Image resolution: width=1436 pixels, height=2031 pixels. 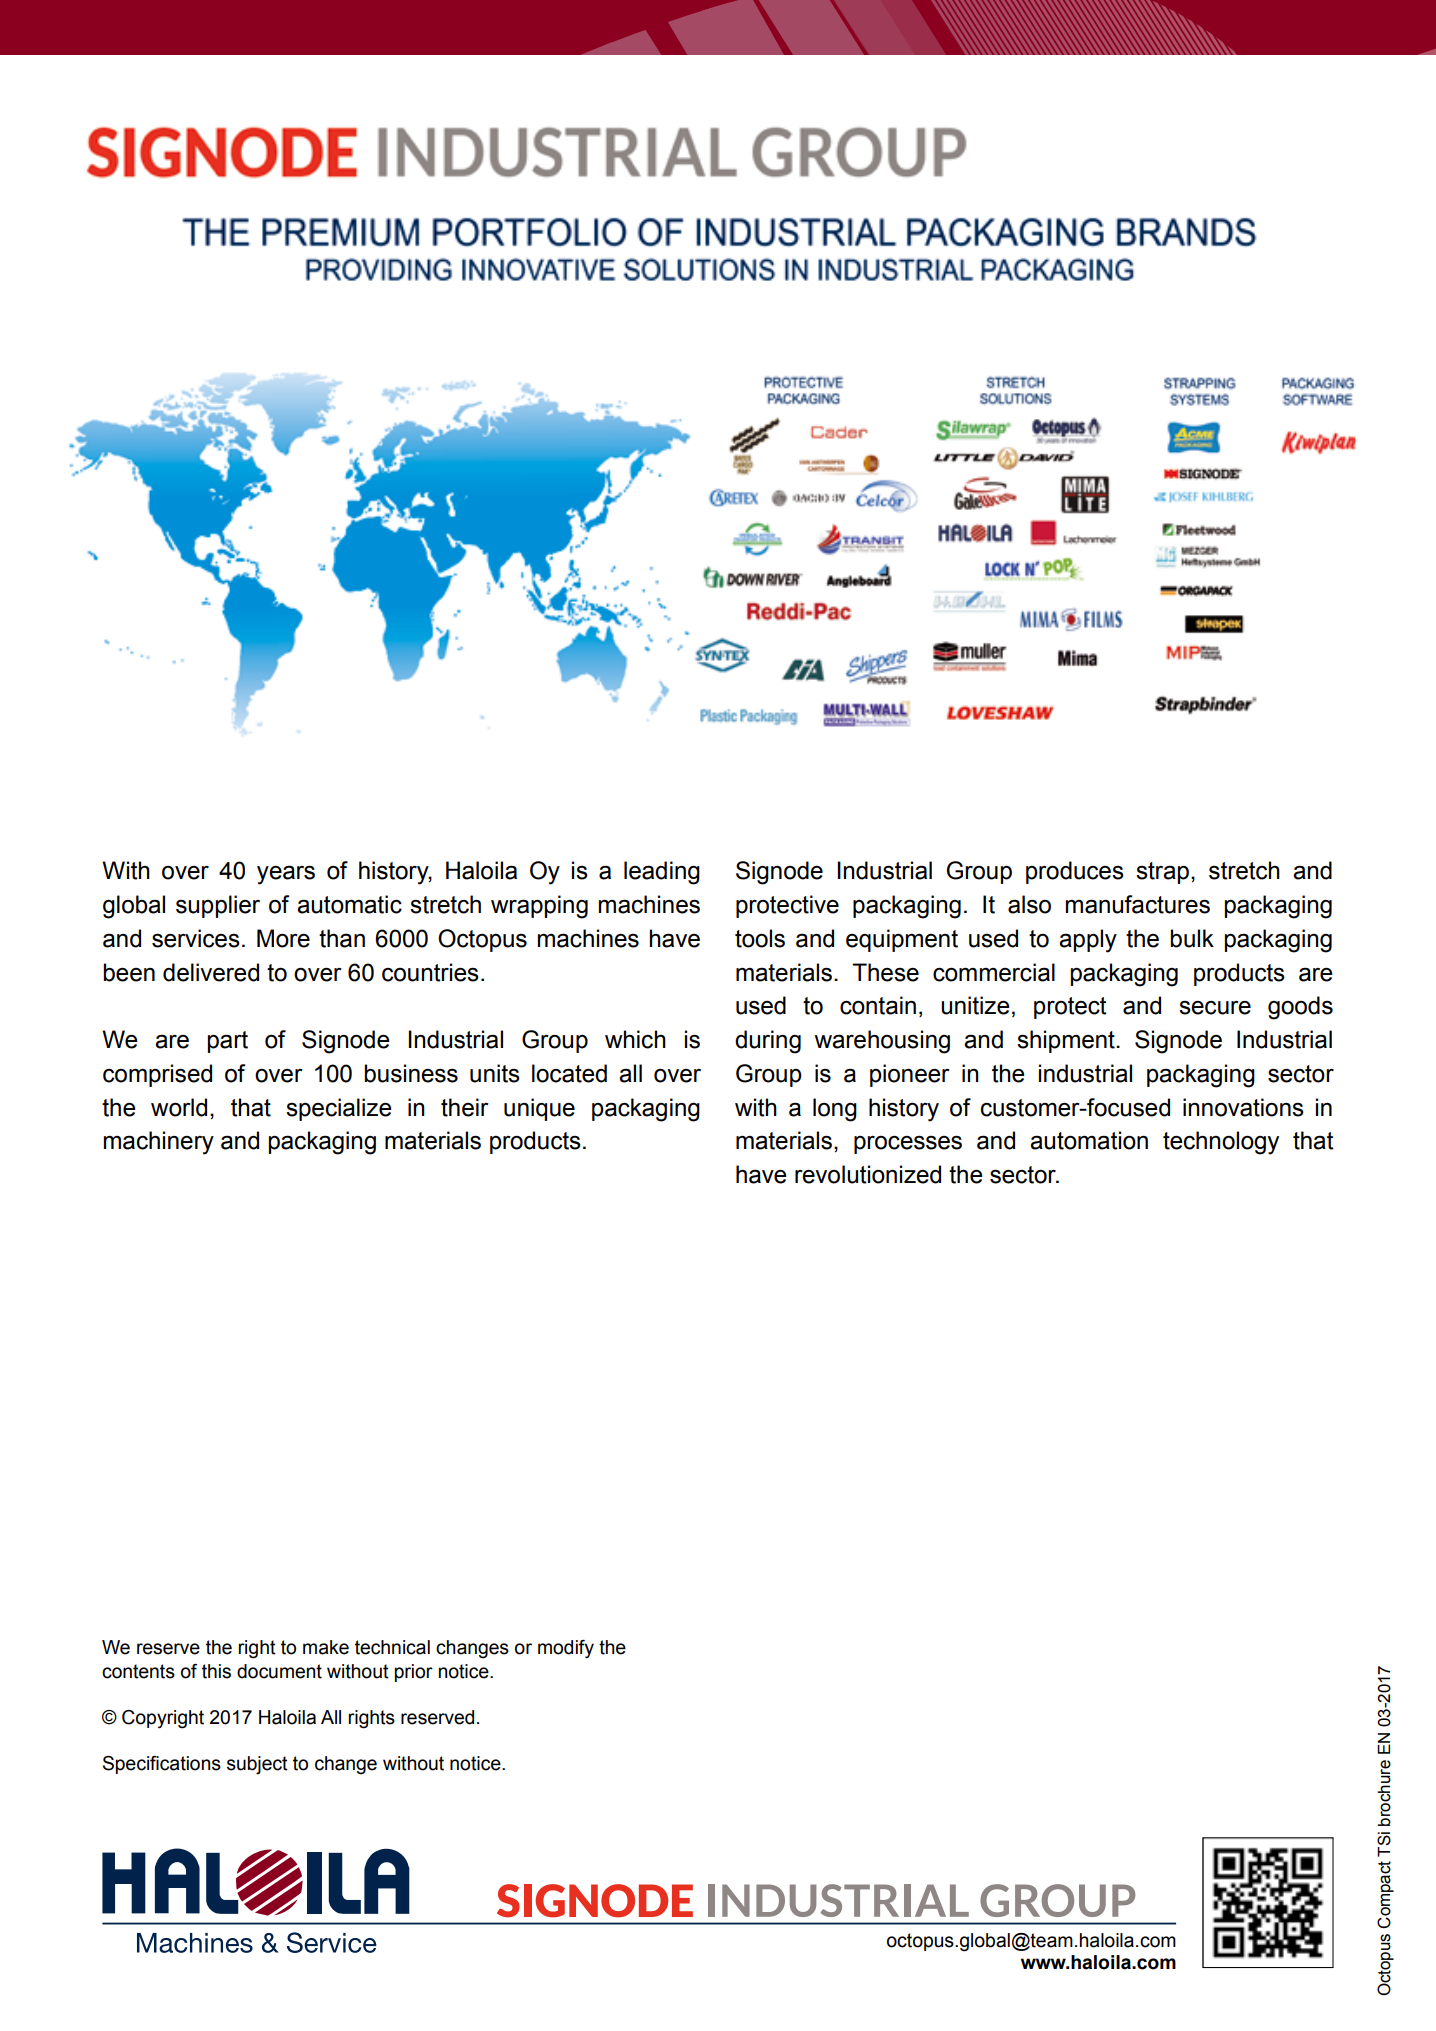 I want to click on revolutionized, so click(x=868, y=1174).
